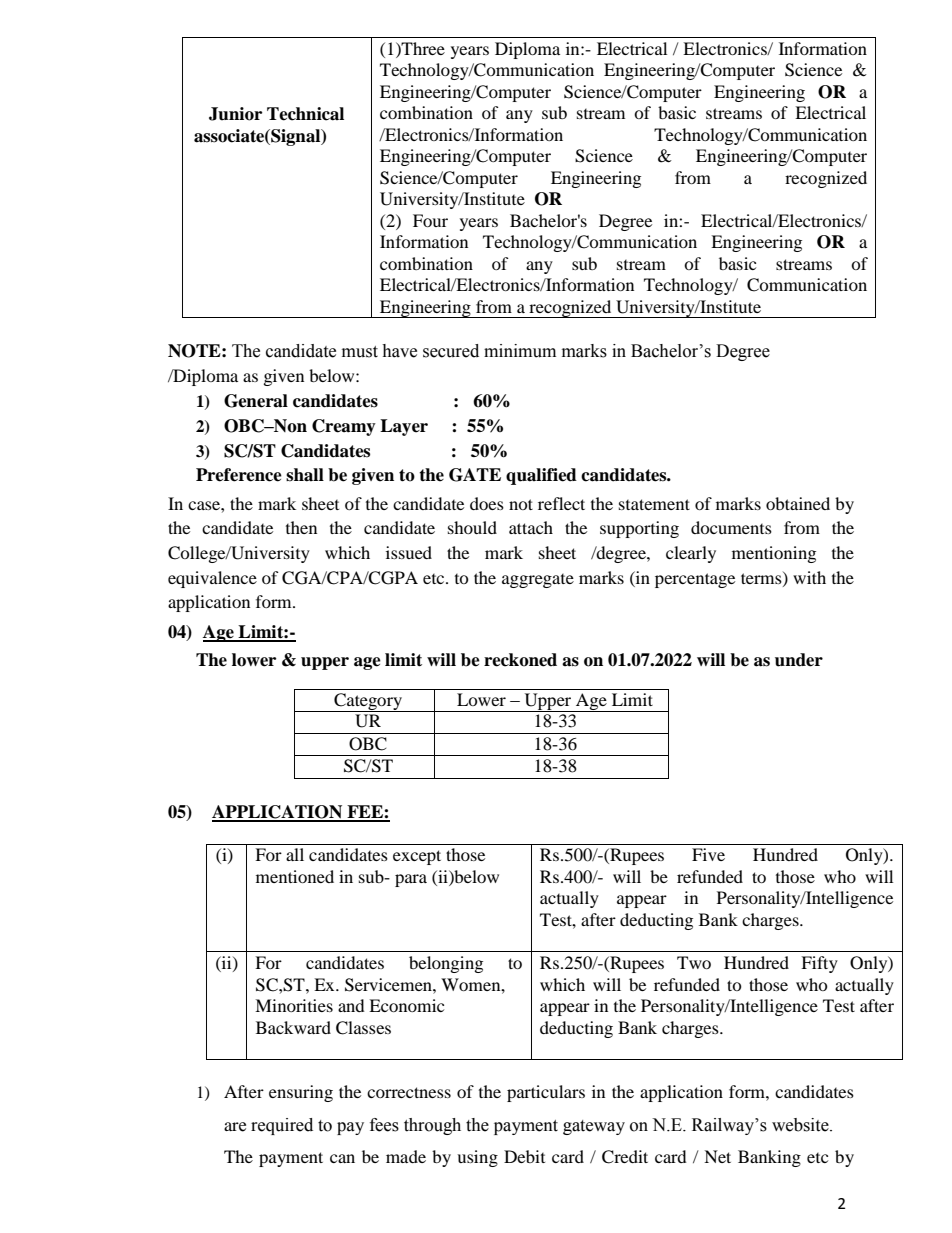 The width and height of the document is (952, 1233). What do you see at coordinates (282, 1126) in the document?
I see `required` at bounding box center [282, 1126].
